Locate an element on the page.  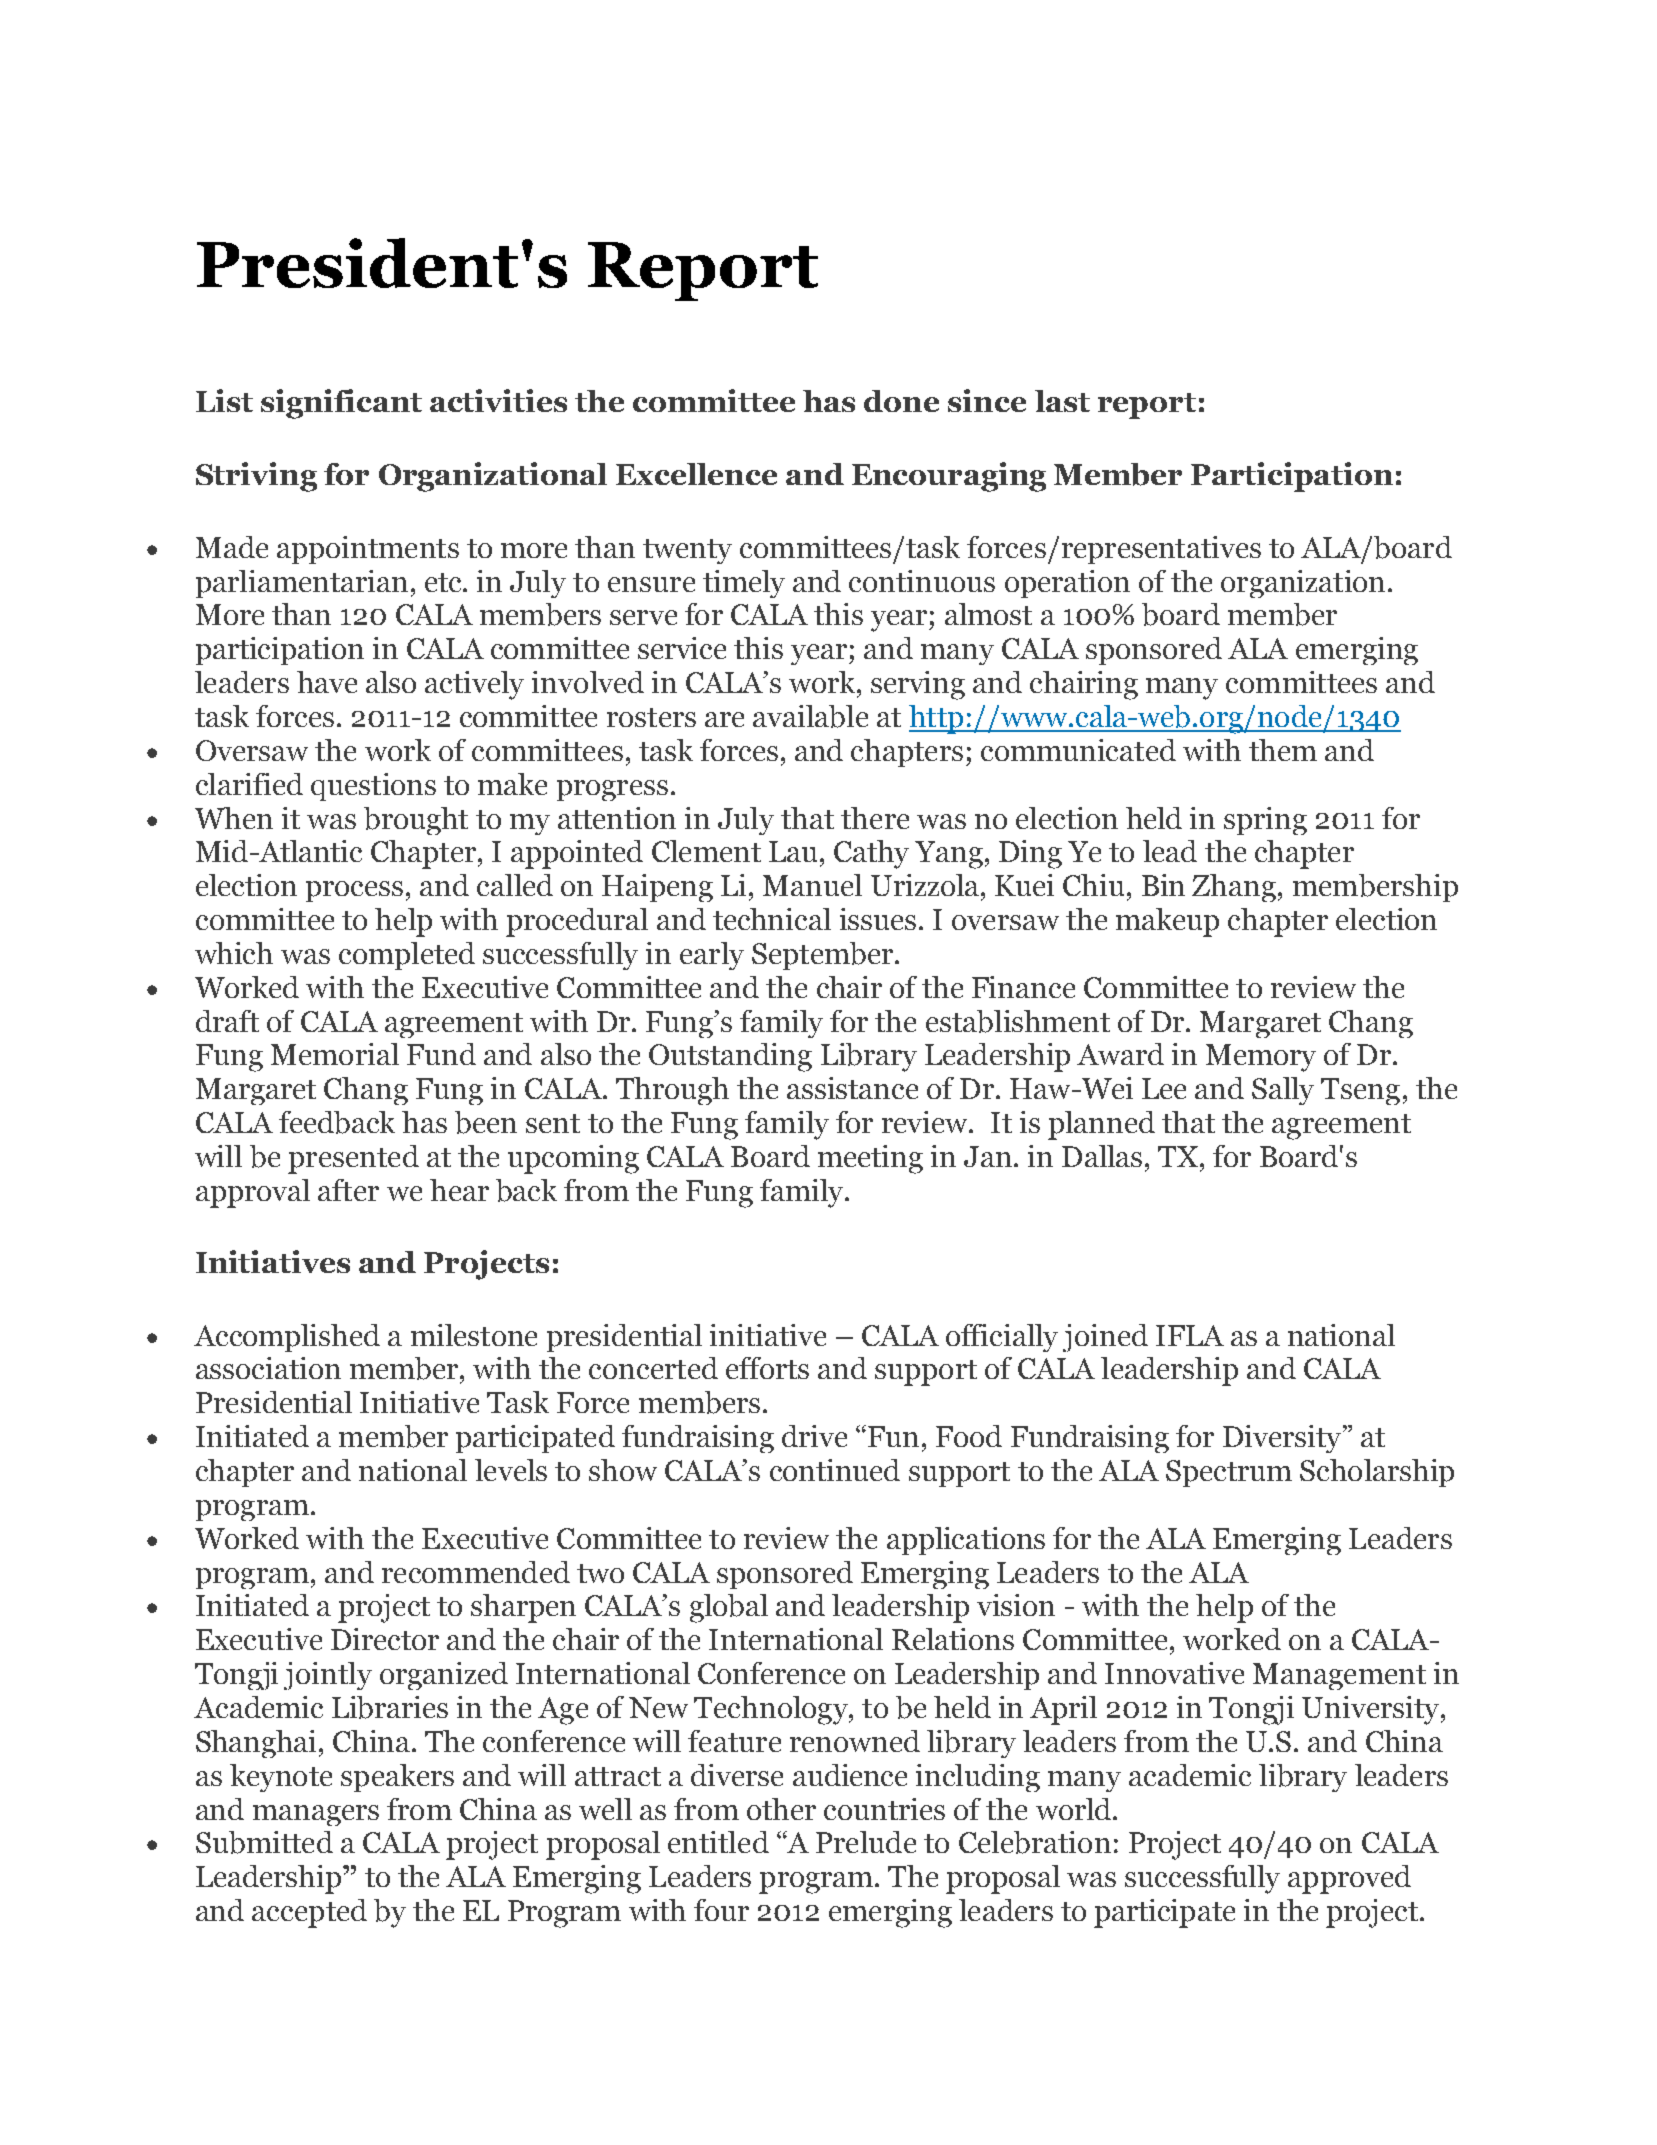
Spectrum is located at coordinates (1229, 1473).
